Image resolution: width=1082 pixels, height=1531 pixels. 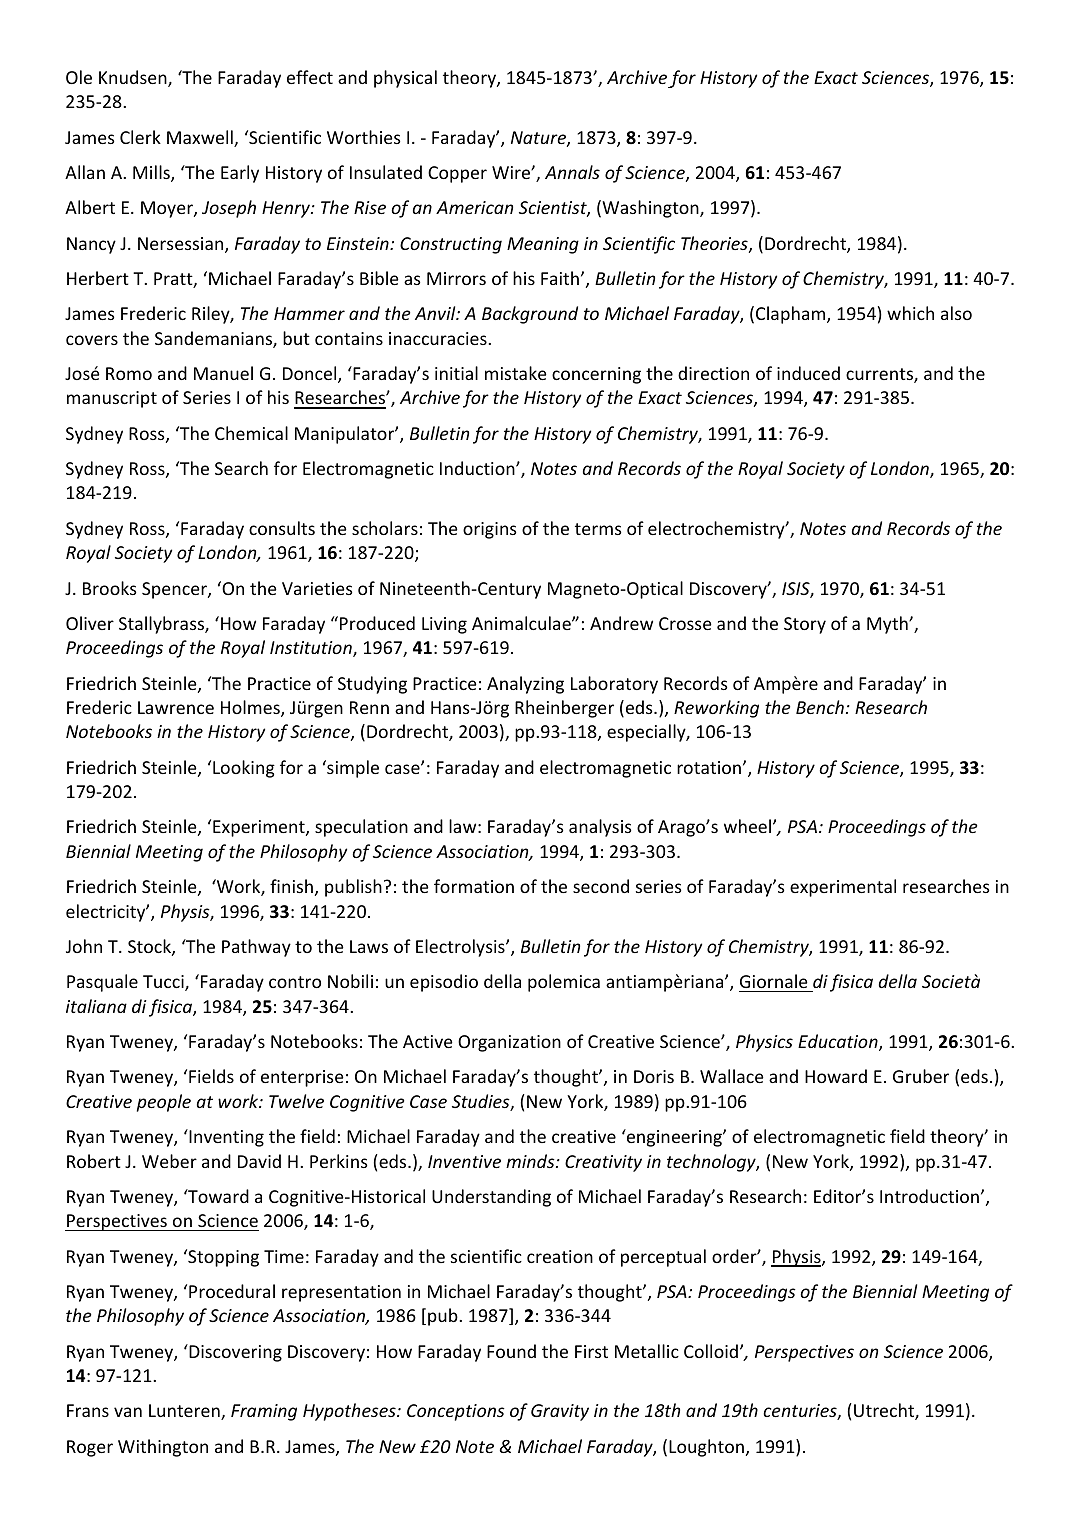 I want to click on Analyzing, so click(x=525, y=685).
